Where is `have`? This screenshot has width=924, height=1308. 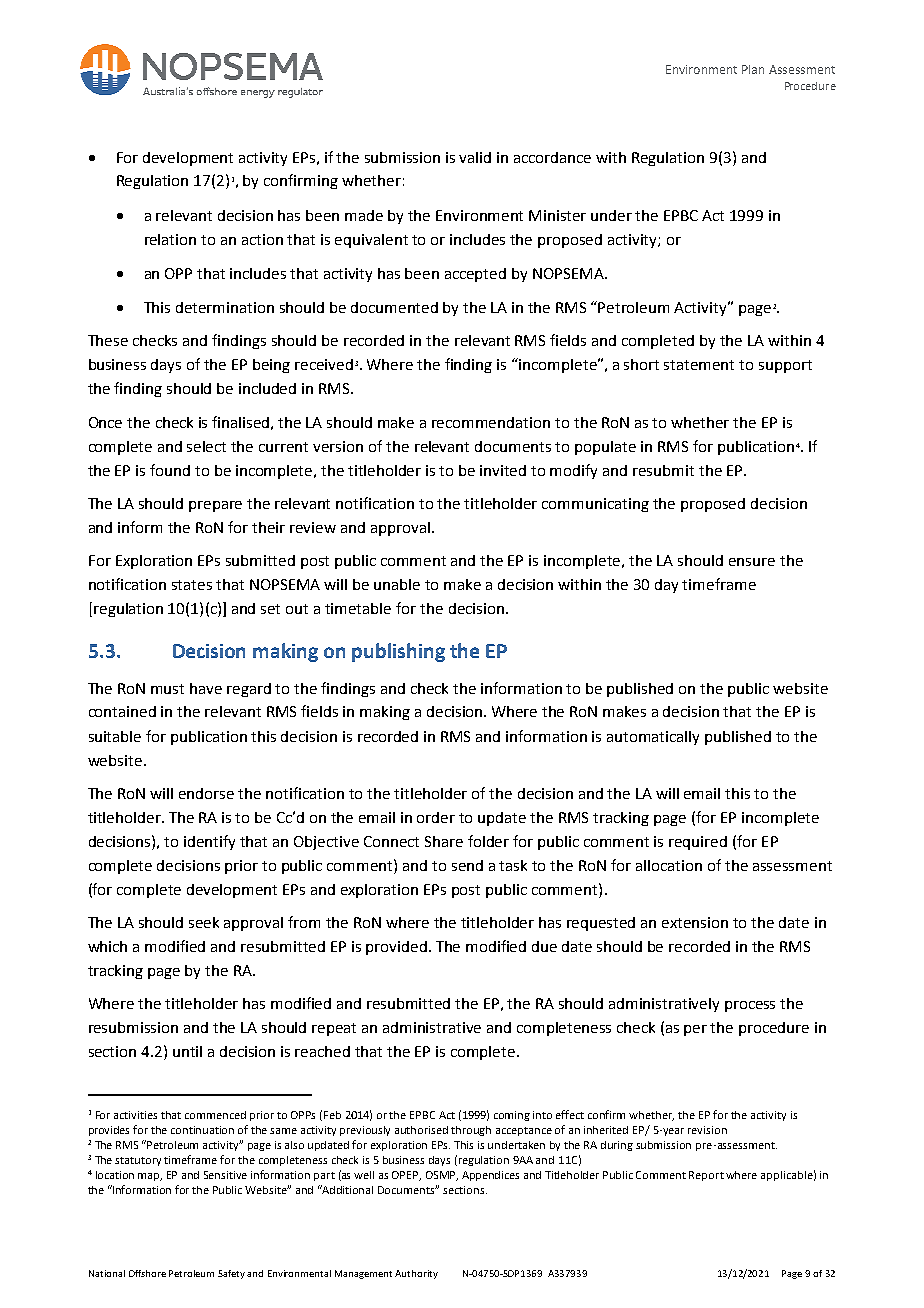
have is located at coordinates (206, 688).
